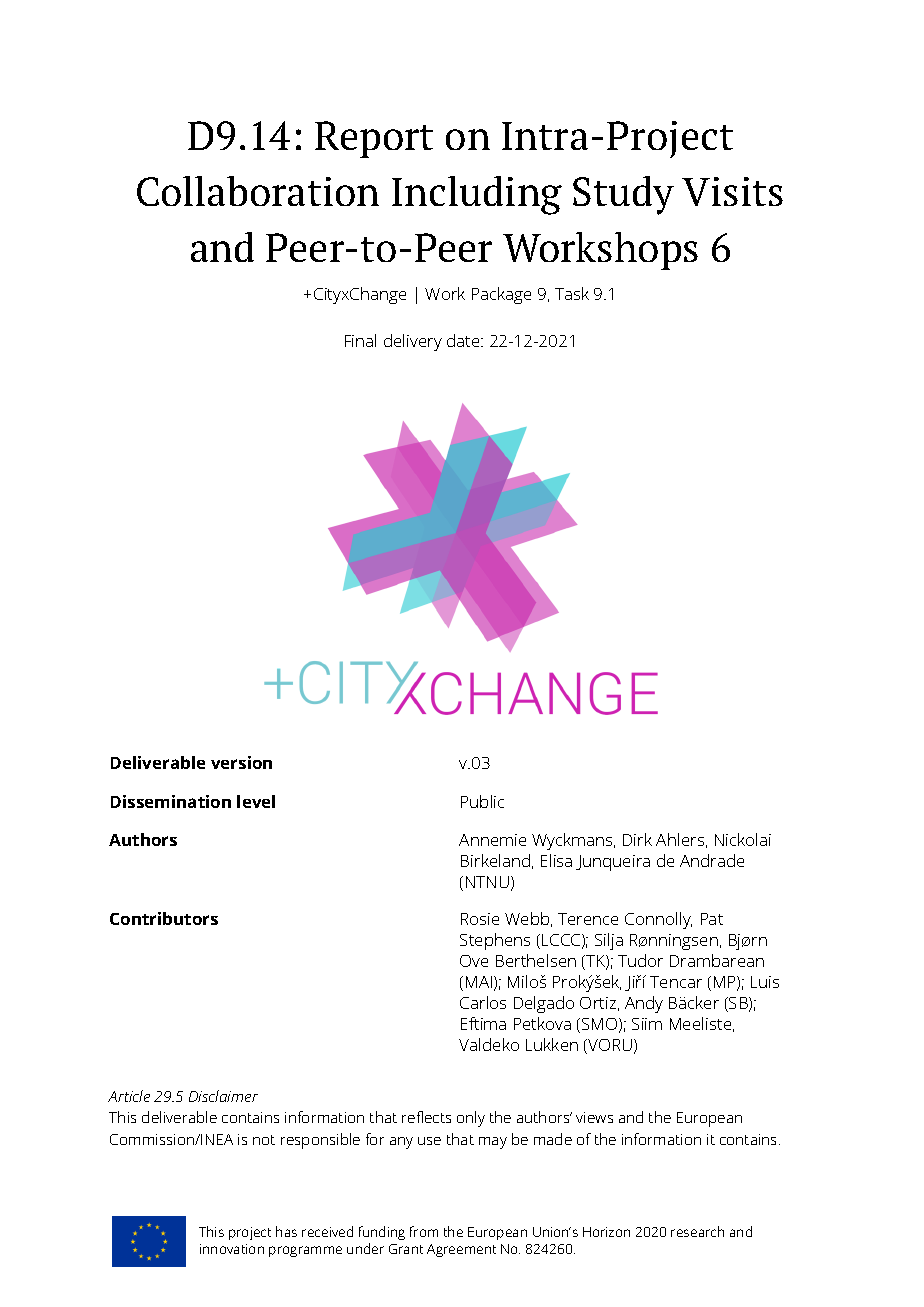 The height and width of the screenshot is (1307, 924). Describe the element at coordinates (424, 1231) in the screenshot. I see `from` at that location.
